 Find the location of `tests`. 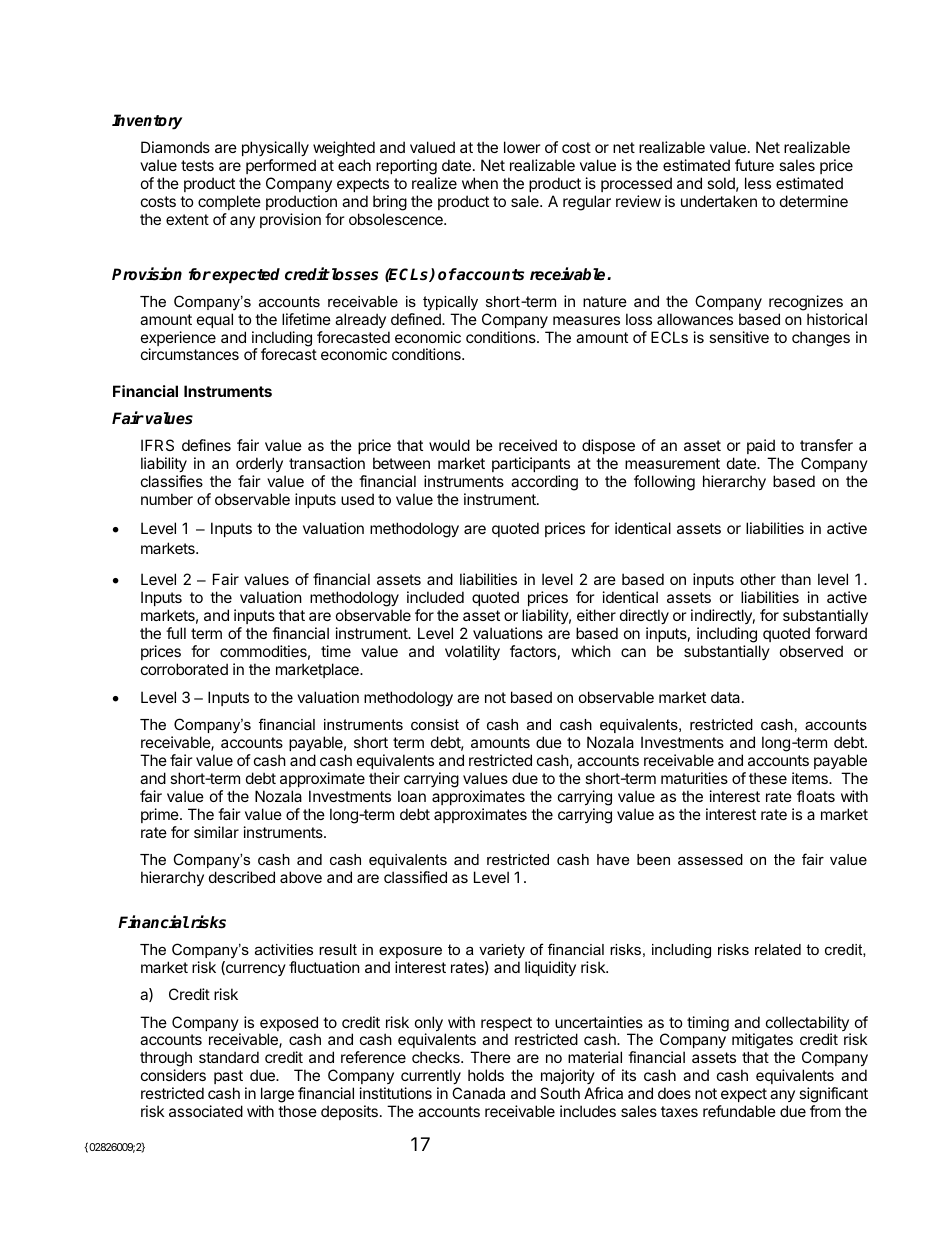

tests is located at coordinates (197, 165).
